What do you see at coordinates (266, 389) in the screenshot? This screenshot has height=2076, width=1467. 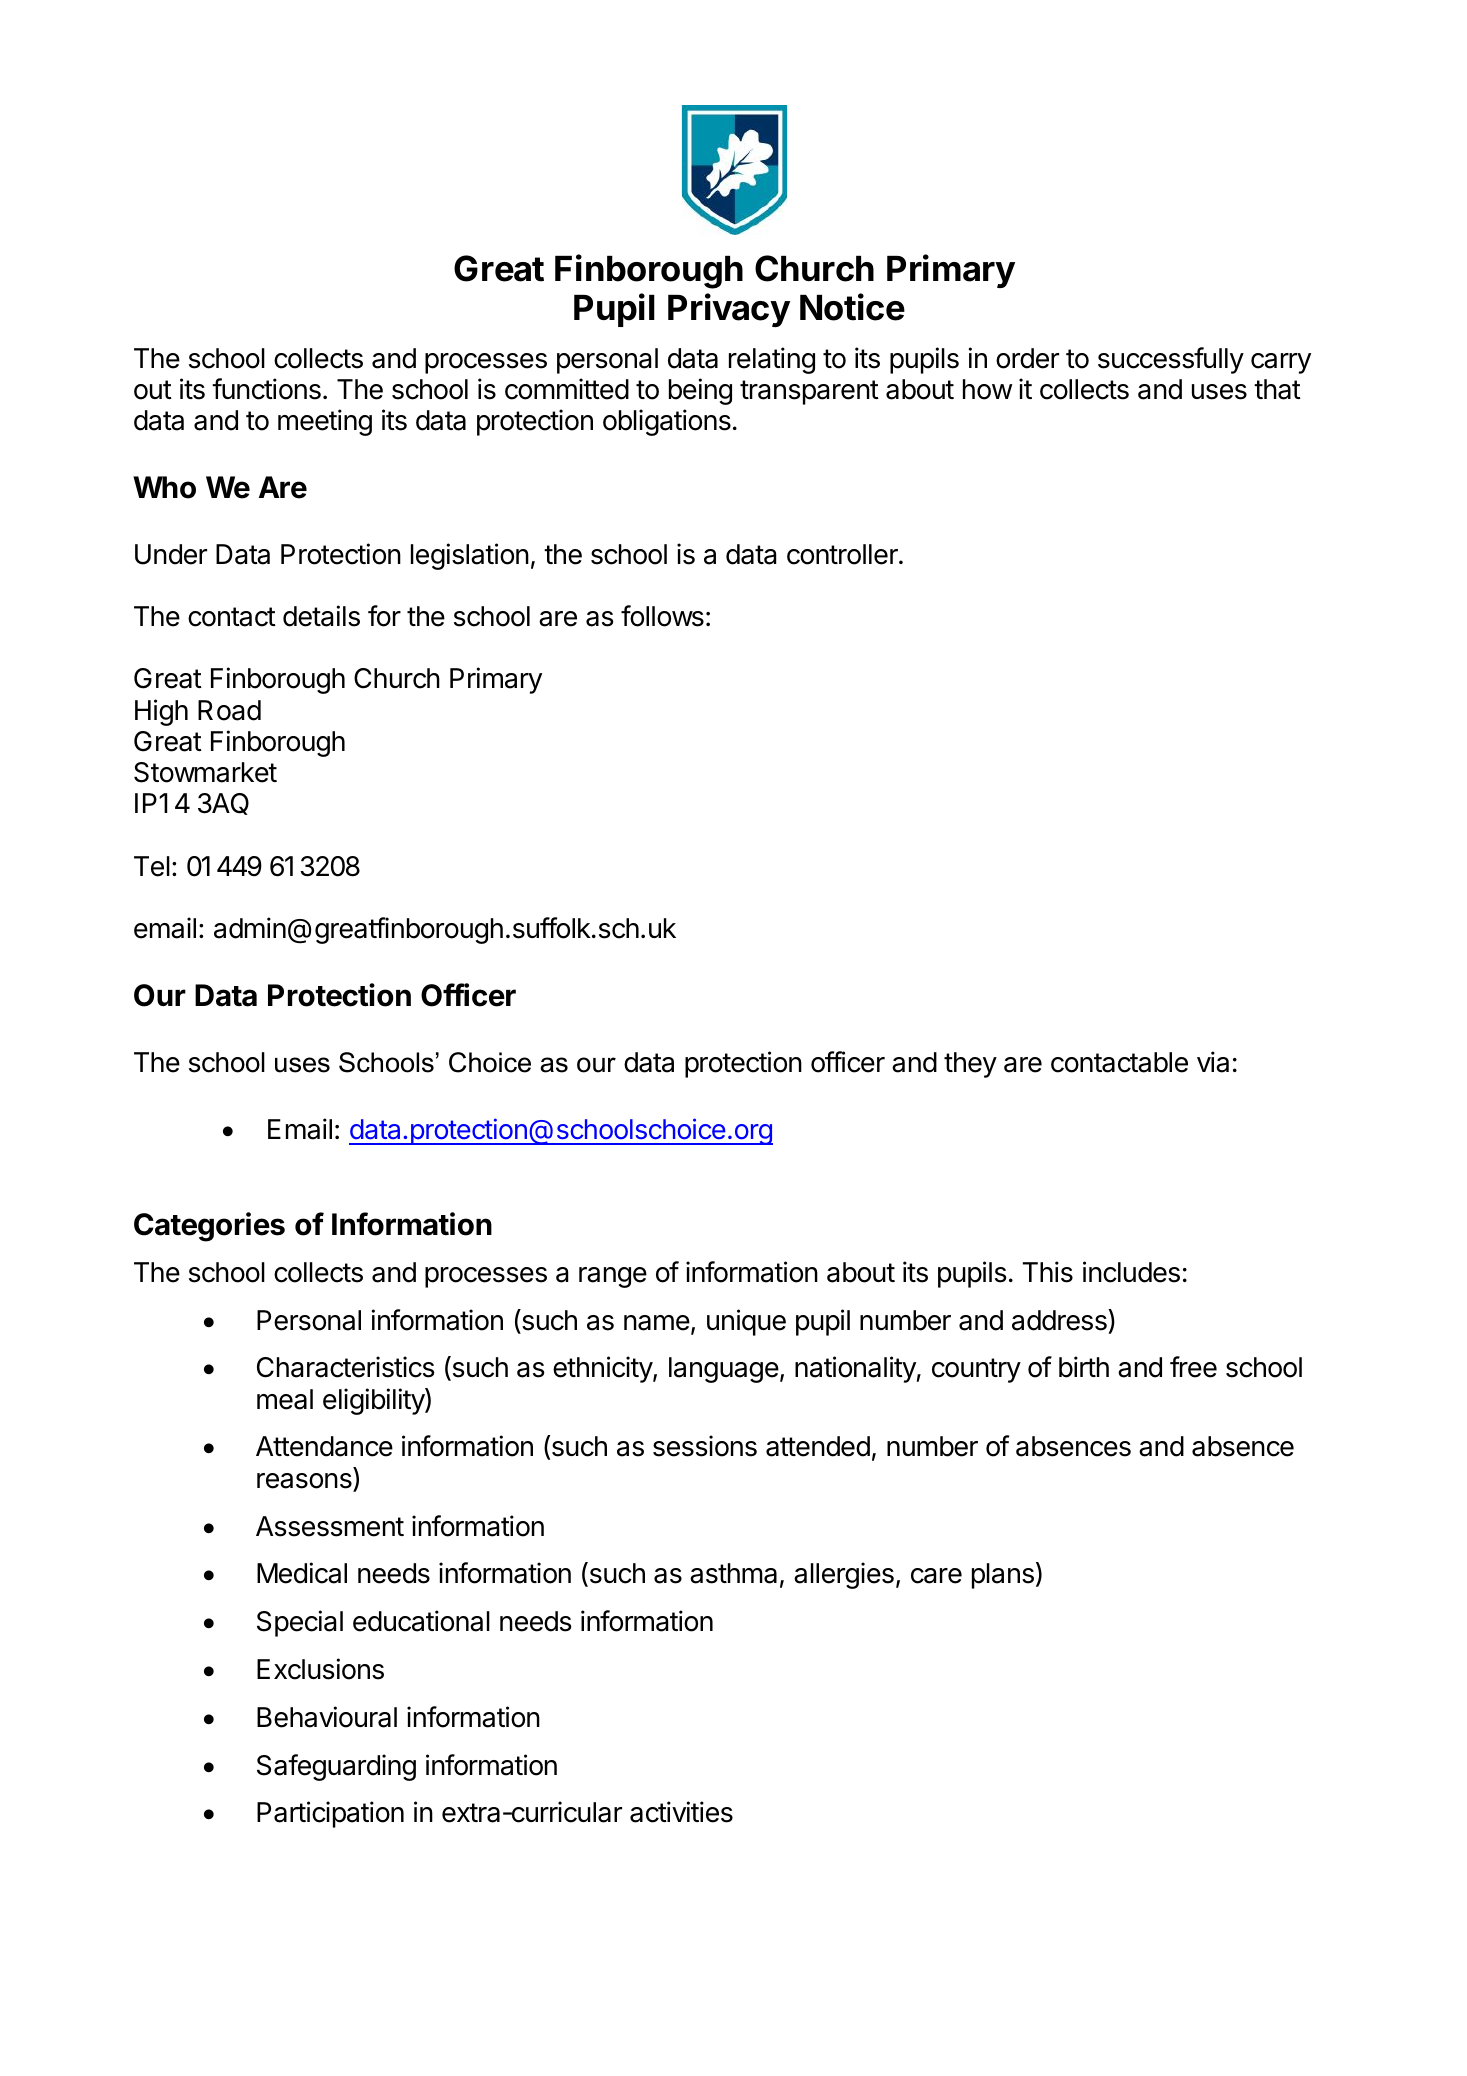 I see `functions` at bounding box center [266, 389].
